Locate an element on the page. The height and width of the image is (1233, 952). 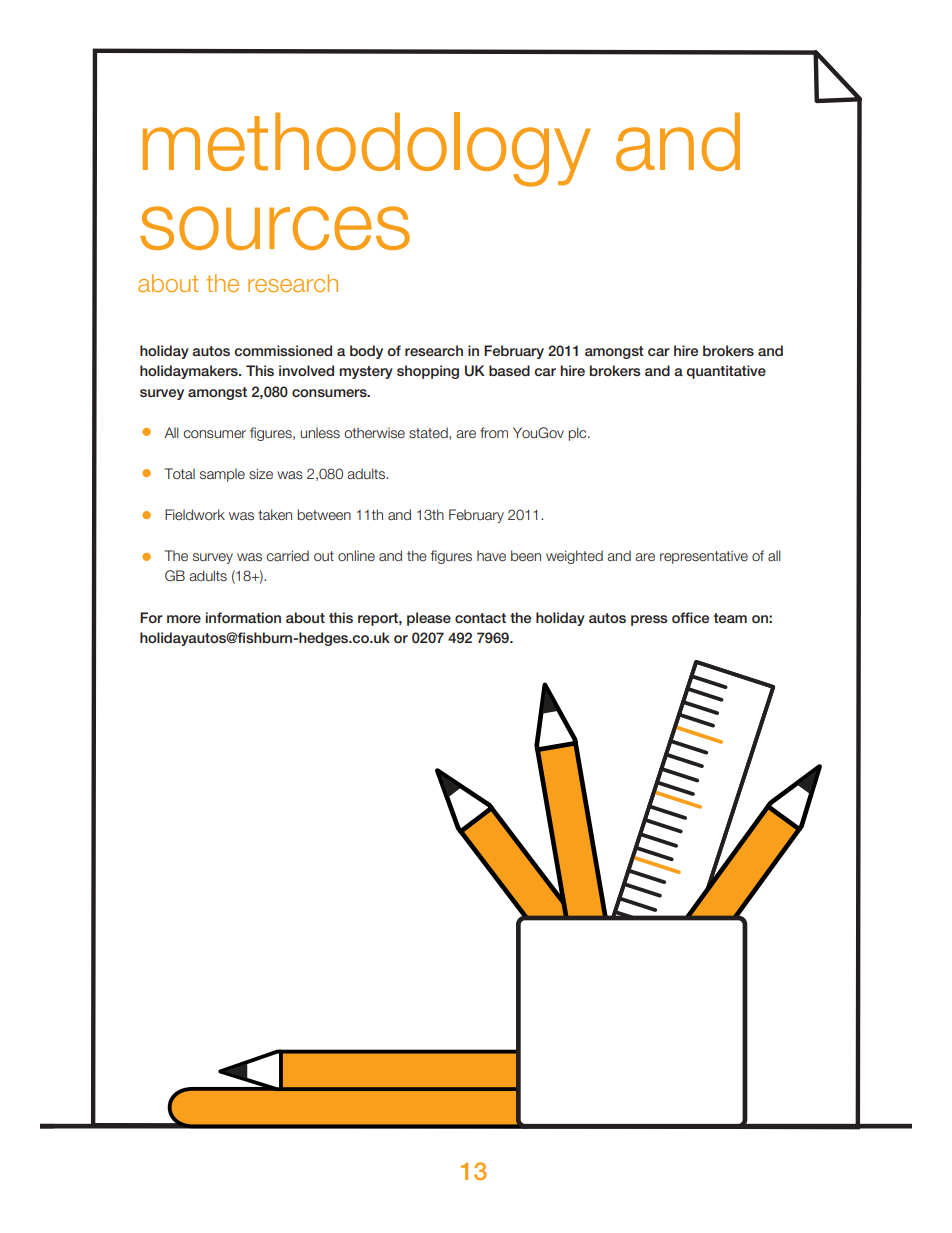
press is located at coordinates (649, 620).
